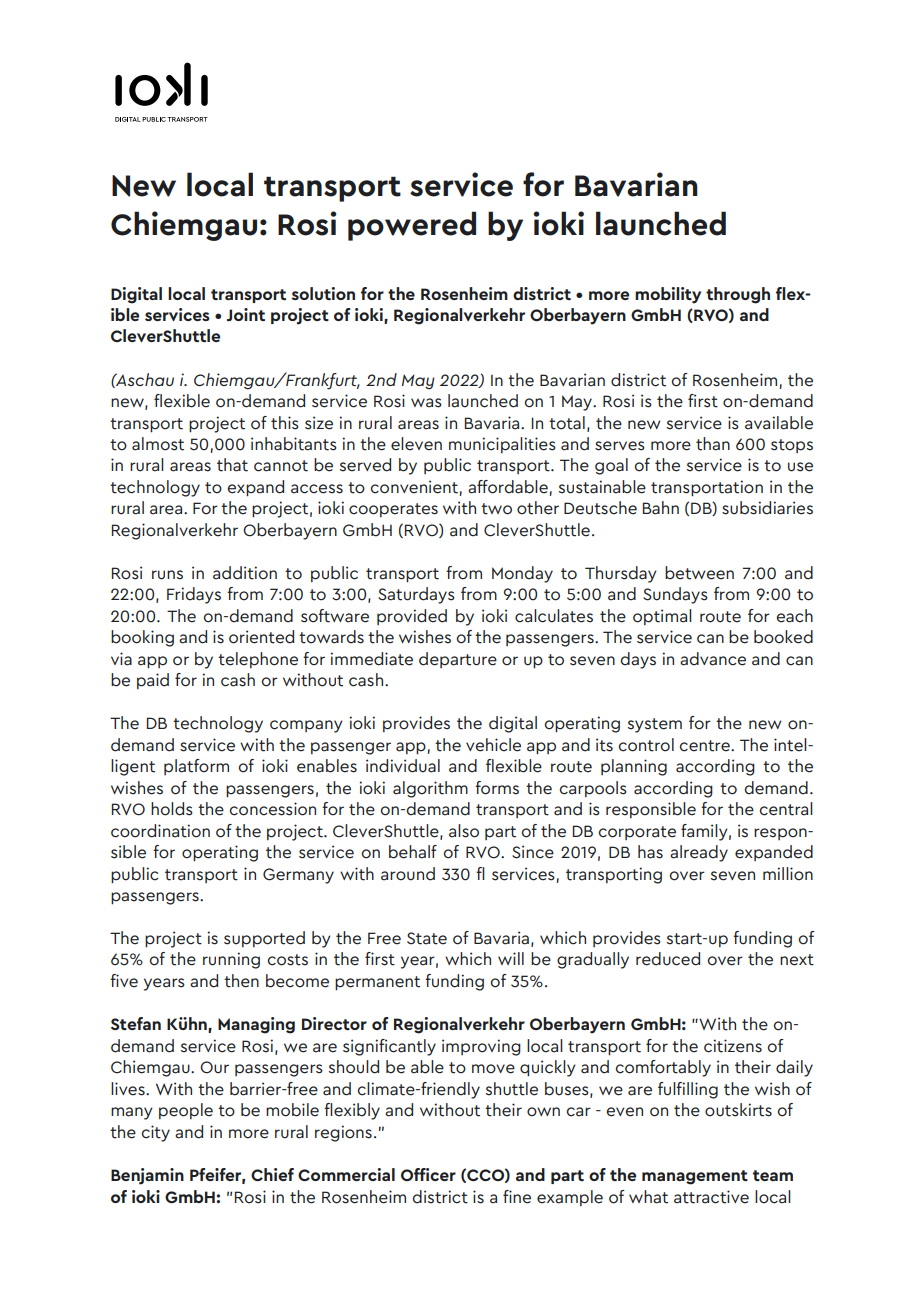  What do you see at coordinates (412, 226) in the screenshot?
I see `powered` at bounding box center [412, 226].
